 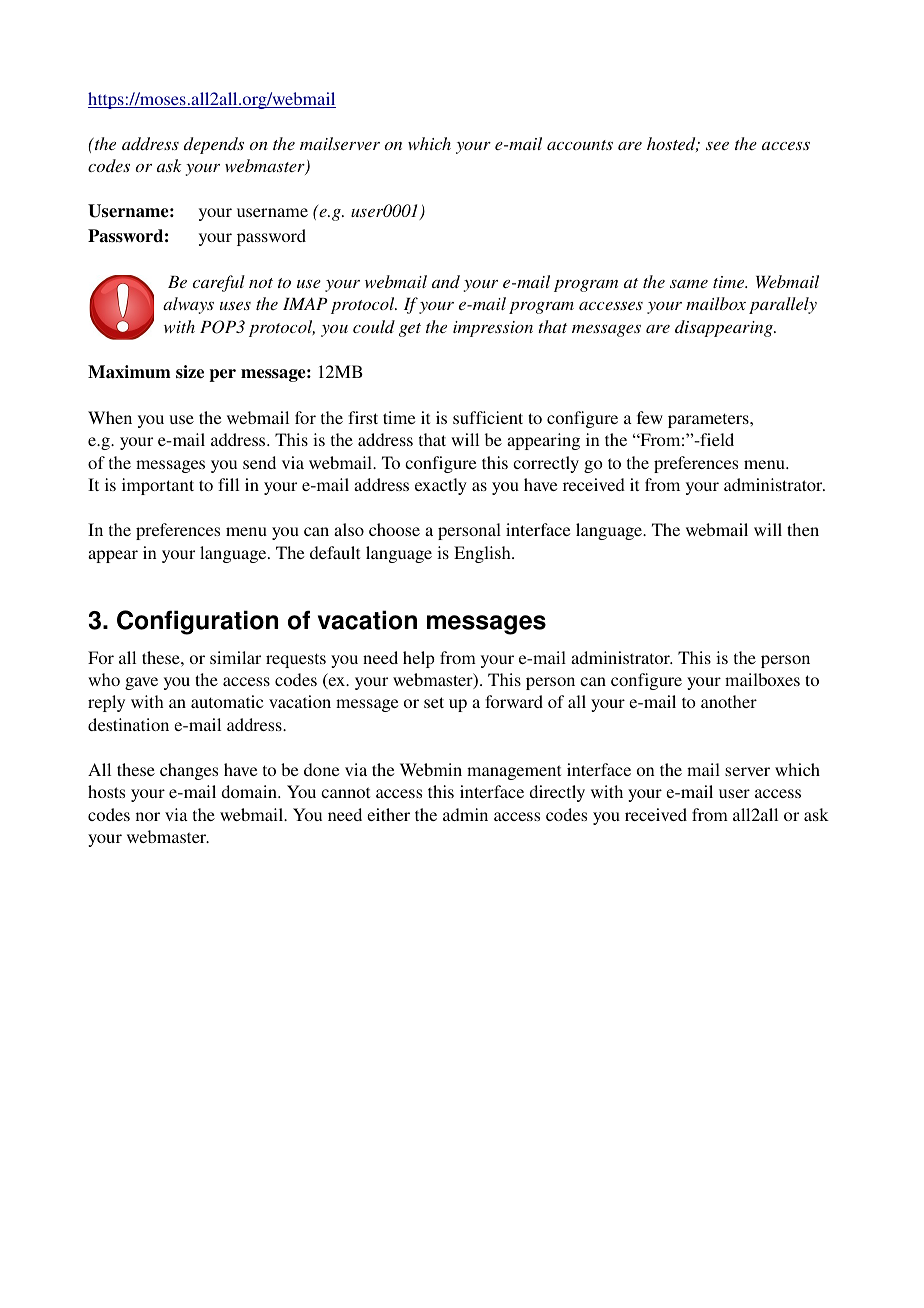 I want to click on parameters, so click(x=709, y=420).
